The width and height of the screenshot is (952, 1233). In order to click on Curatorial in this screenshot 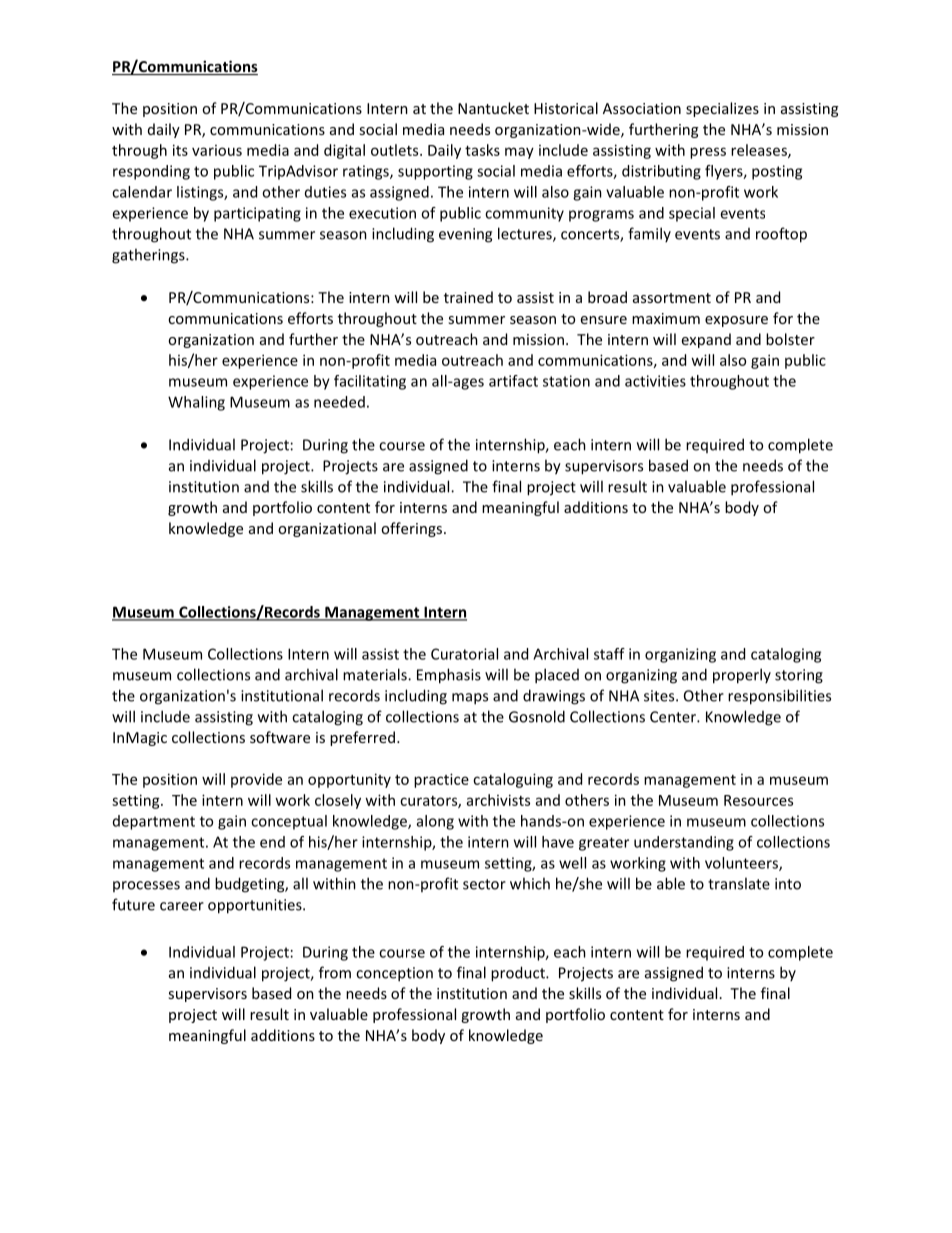, I will do `click(464, 654)`.
